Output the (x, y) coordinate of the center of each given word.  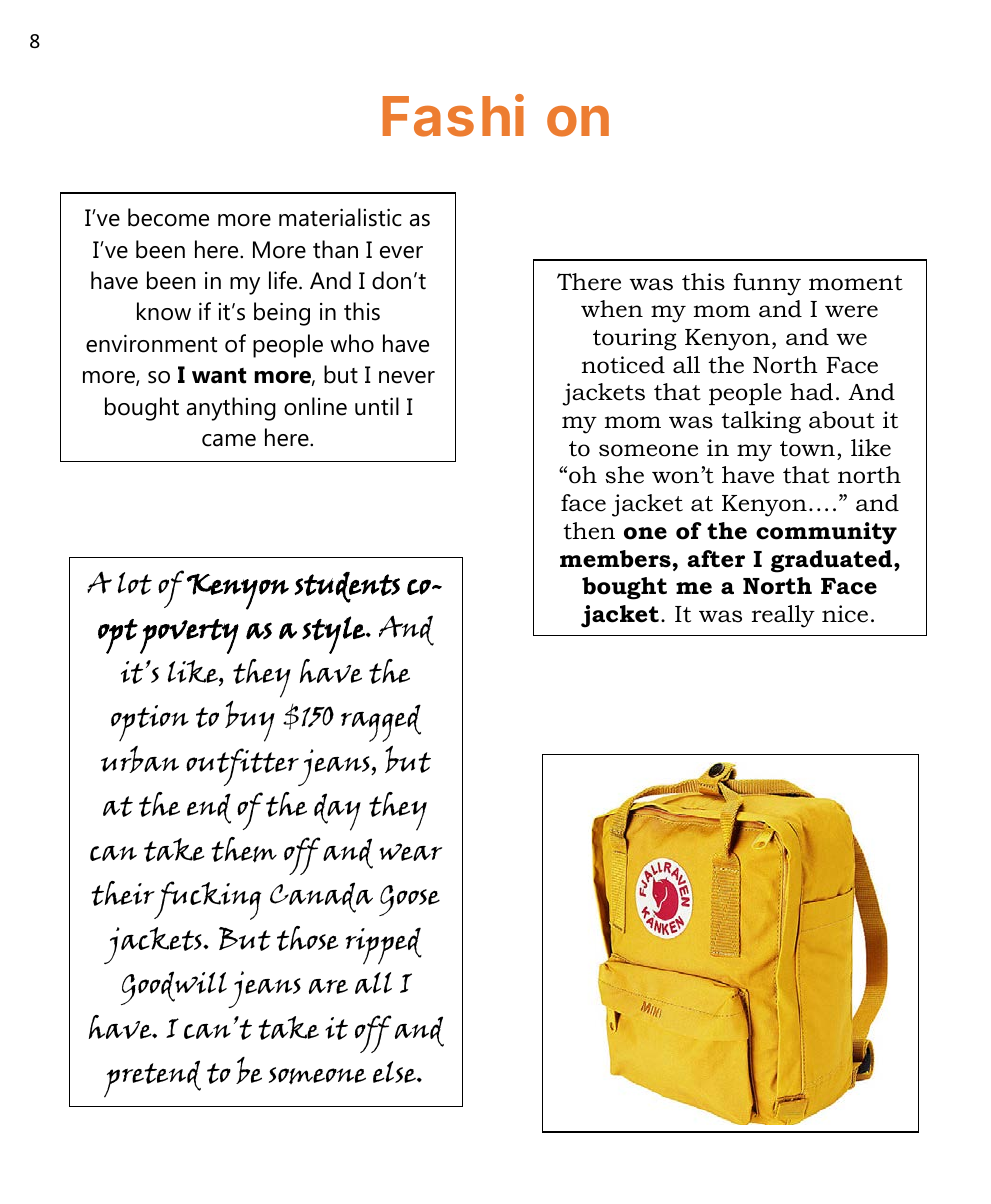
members (615, 559)
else (395, 1072)
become (168, 217)
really (783, 616)
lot (135, 583)
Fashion (496, 117)
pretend (152, 1079)
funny (767, 284)
